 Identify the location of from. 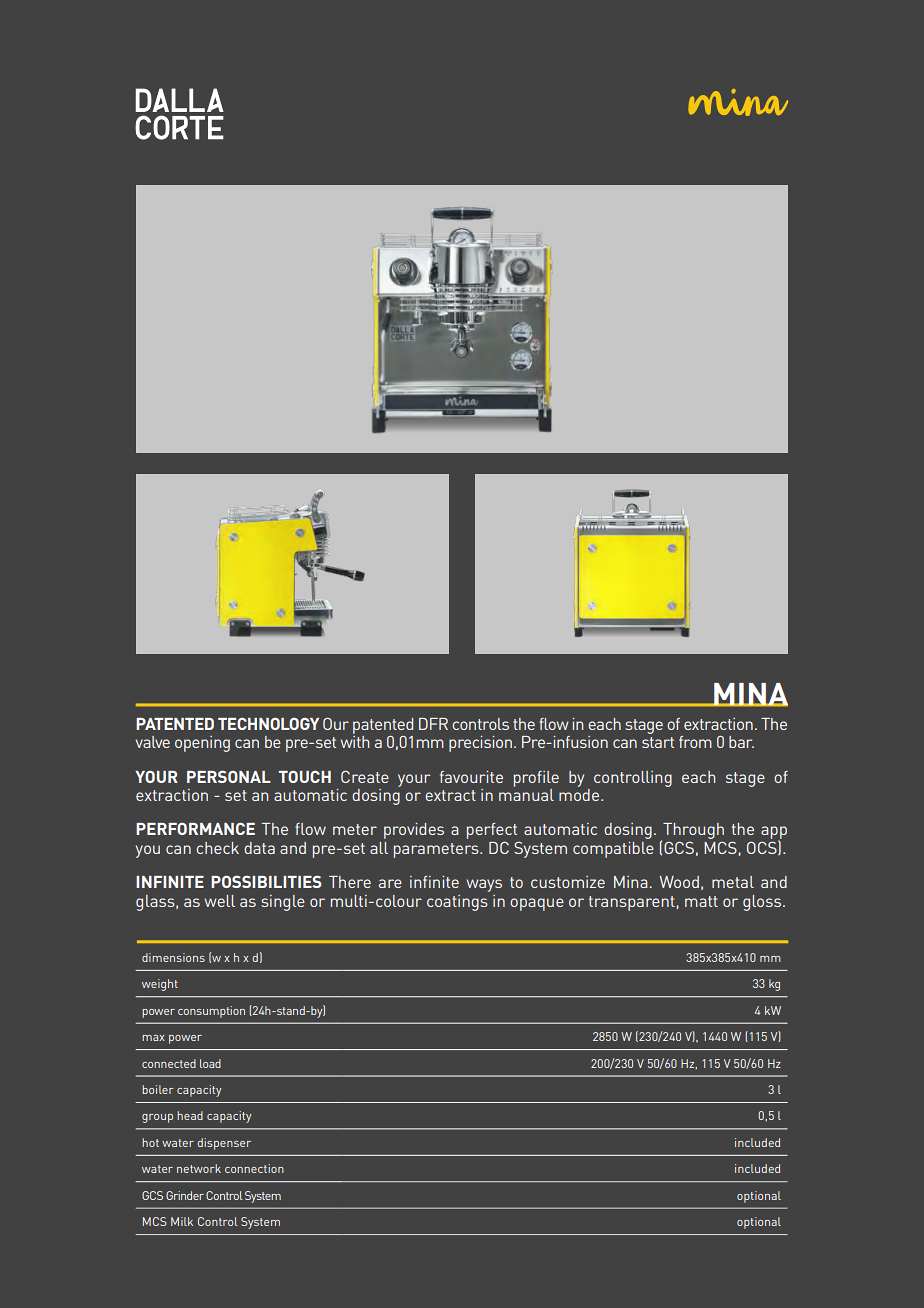
(695, 742).
